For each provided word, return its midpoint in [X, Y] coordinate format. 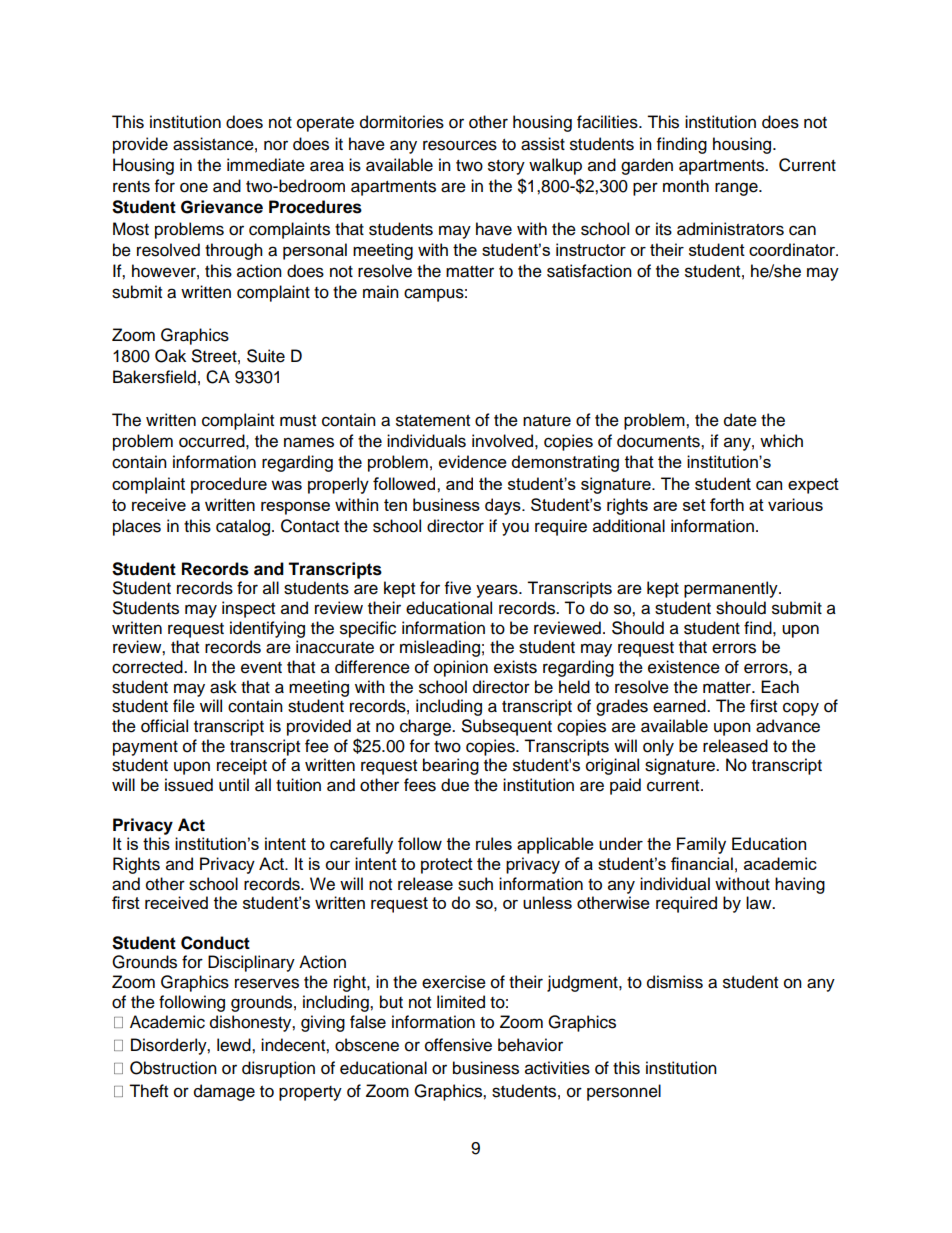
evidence [473, 461]
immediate [266, 165]
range [737, 189]
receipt [242, 766]
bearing [451, 766]
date [740, 420]
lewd [235, 1045]
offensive [458, 1045]
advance [788, 726]
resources [460, 145]
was [286, 485]
